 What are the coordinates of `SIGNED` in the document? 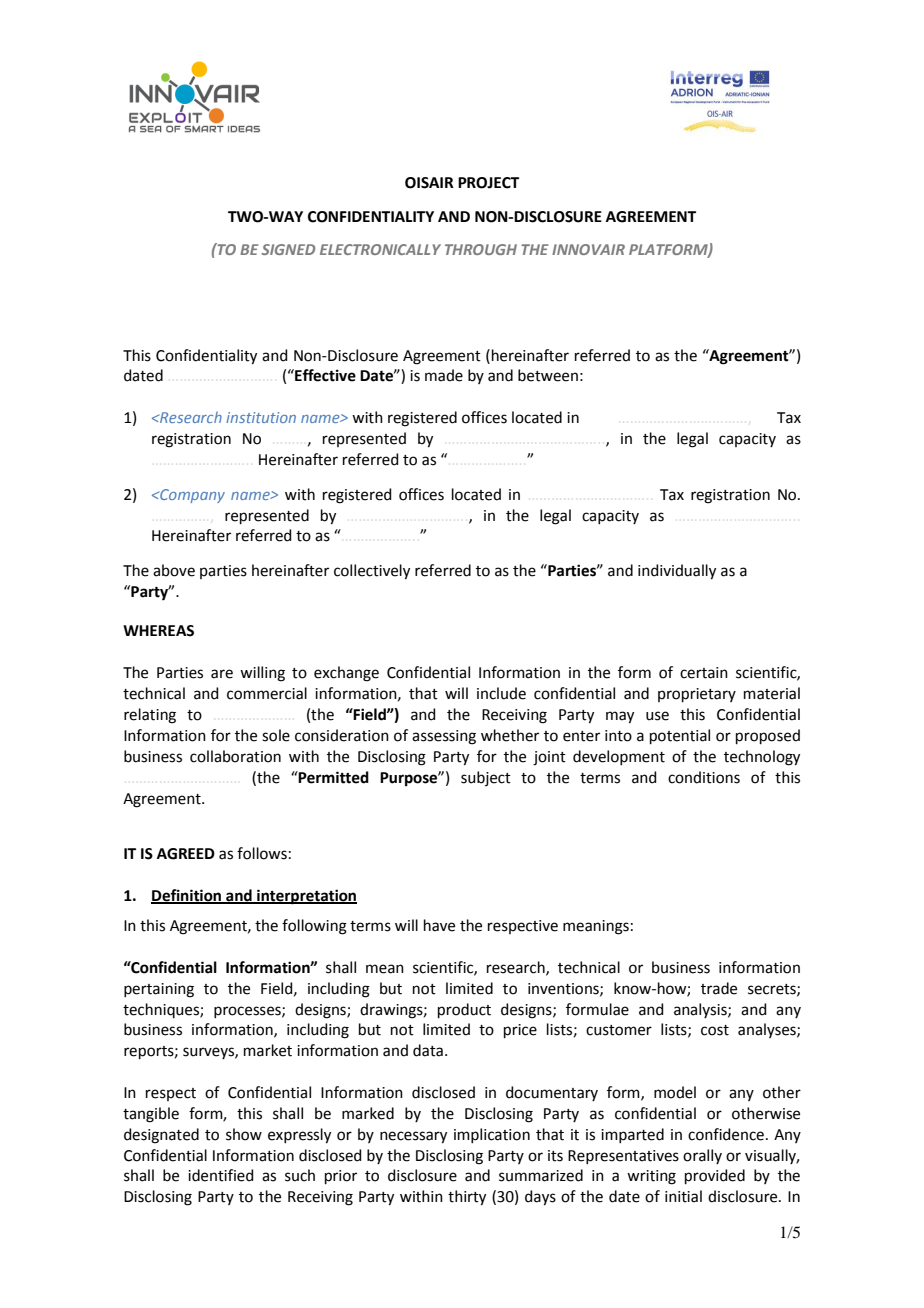 It's located at (288, 249).
